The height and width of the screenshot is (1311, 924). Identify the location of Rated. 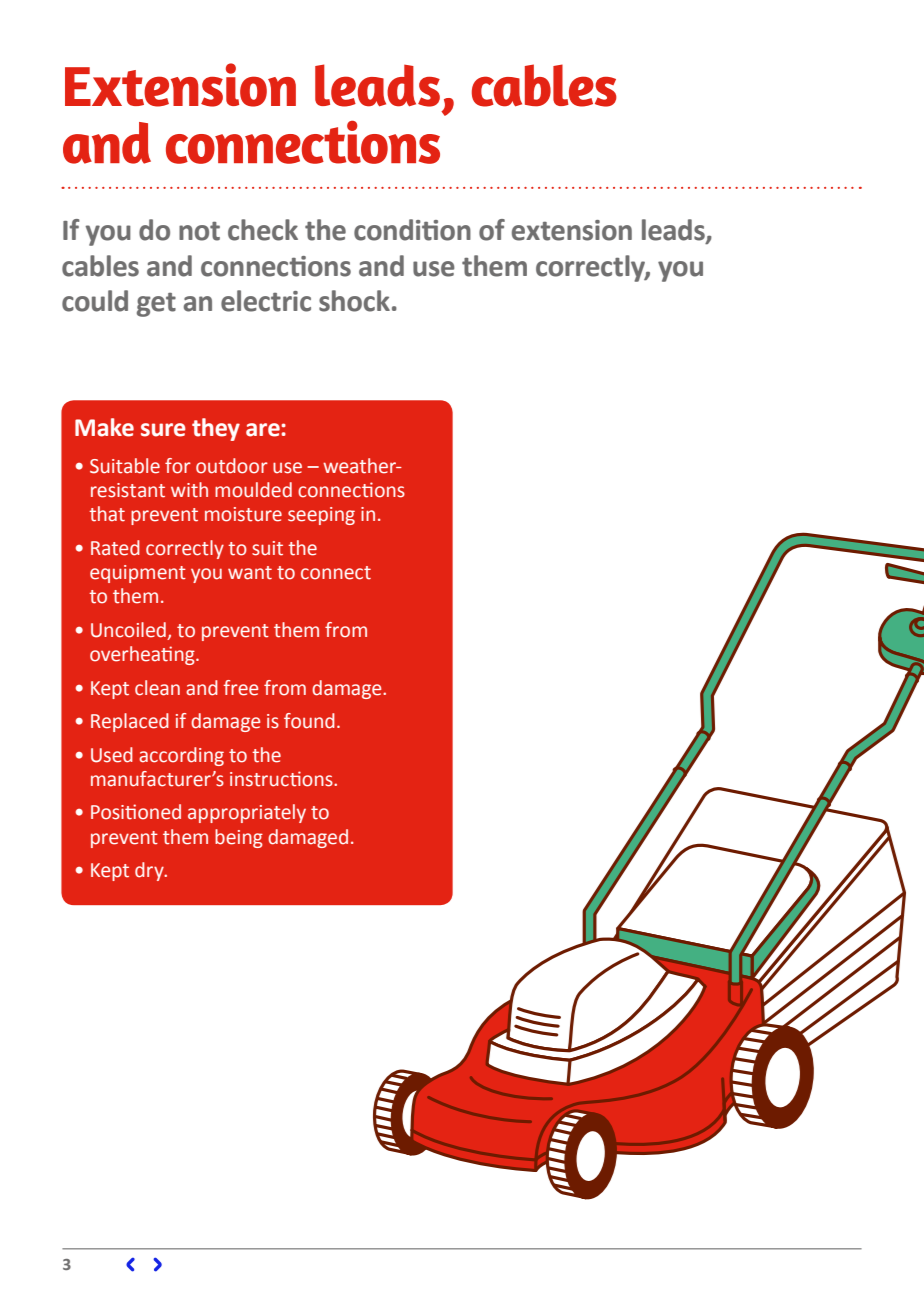
(115, 548).
